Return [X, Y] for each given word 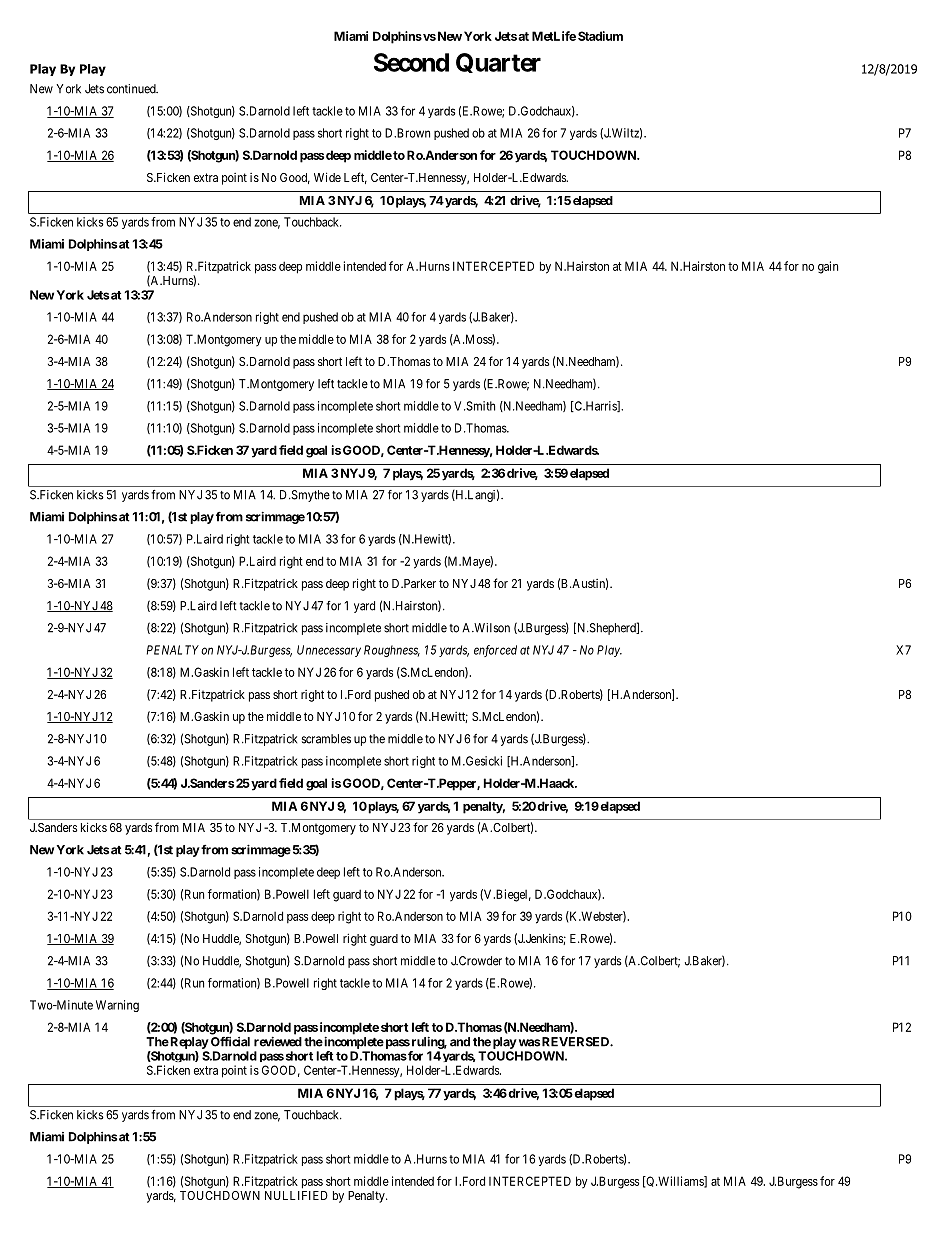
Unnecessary [329, 651]
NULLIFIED [296, 1195]
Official [230, 1042]
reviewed [278, 1041]
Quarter [498, 63]
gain [828, 267]
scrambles [326, 739]
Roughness [392, 651]
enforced [495, 651]
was [529, 1043]
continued [132, 89]
